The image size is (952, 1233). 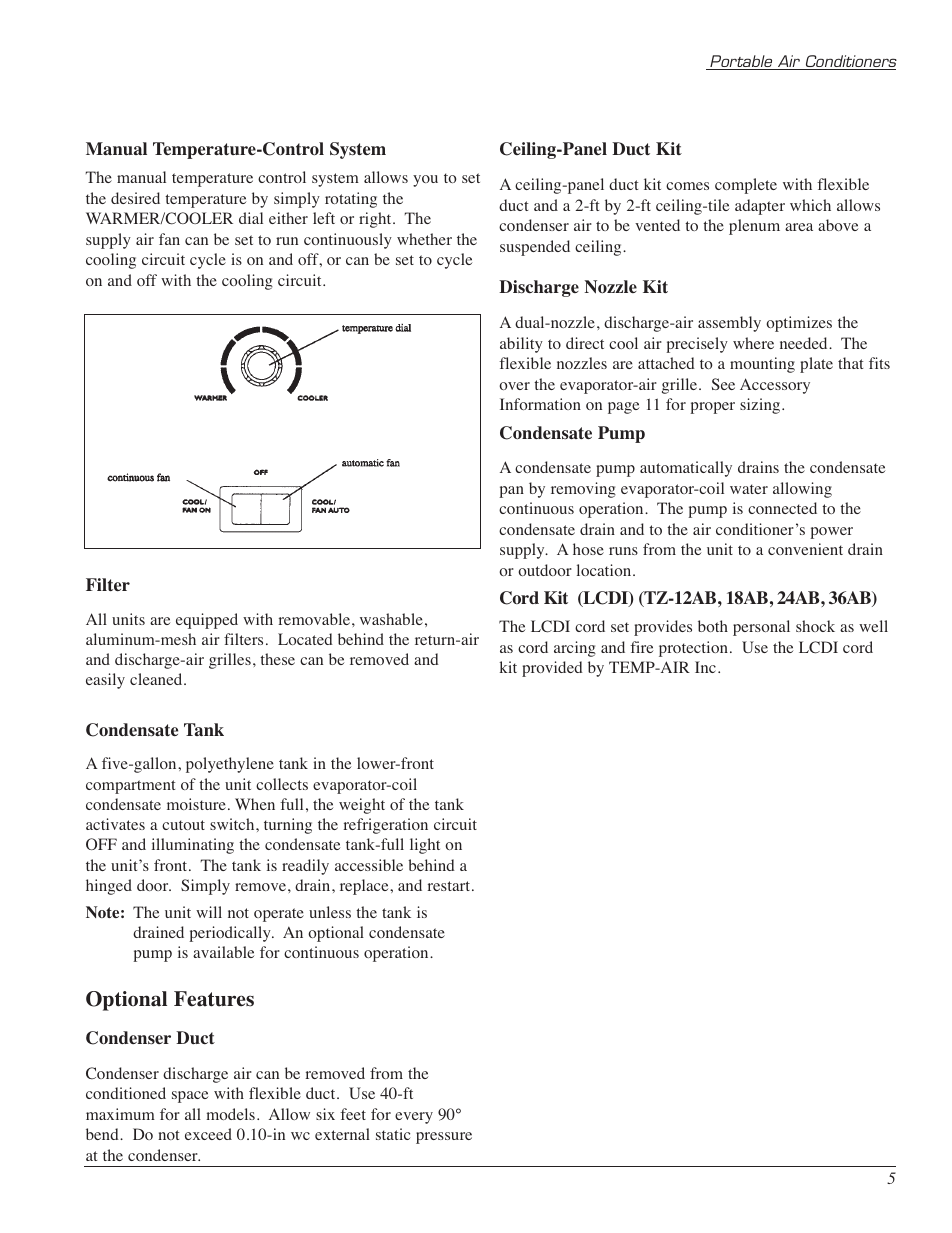 I want to click on Portable, so click(x=741, y=62).
